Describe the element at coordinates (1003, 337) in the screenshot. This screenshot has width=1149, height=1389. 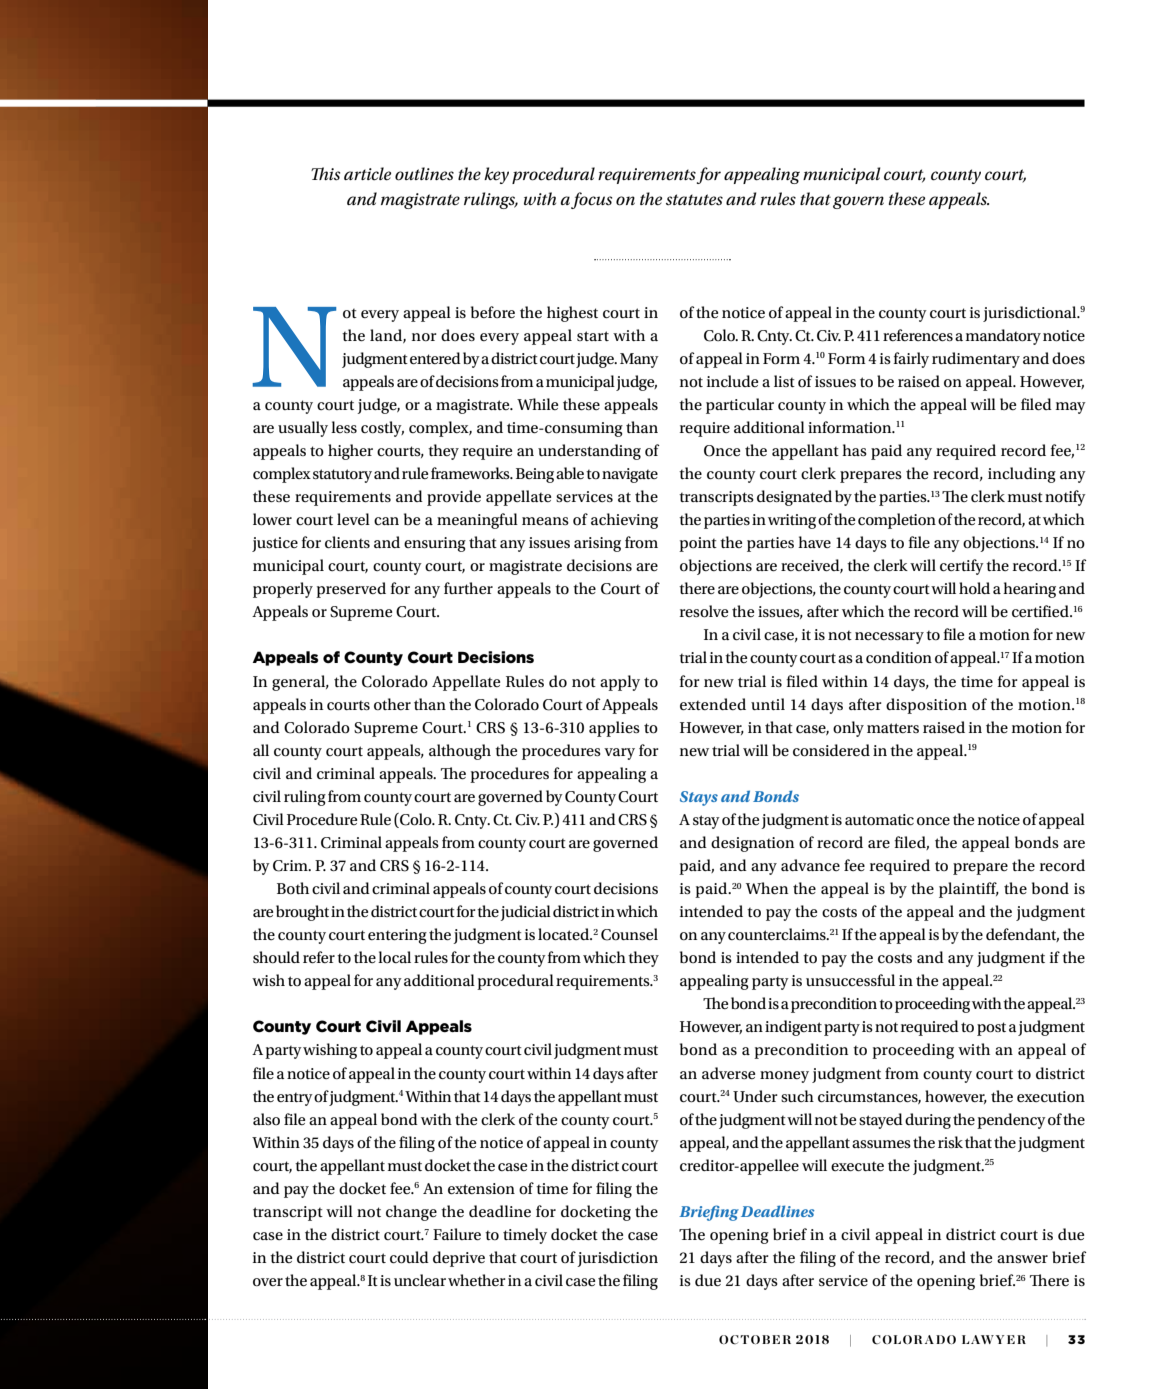
I see `mandatory` at that location.
